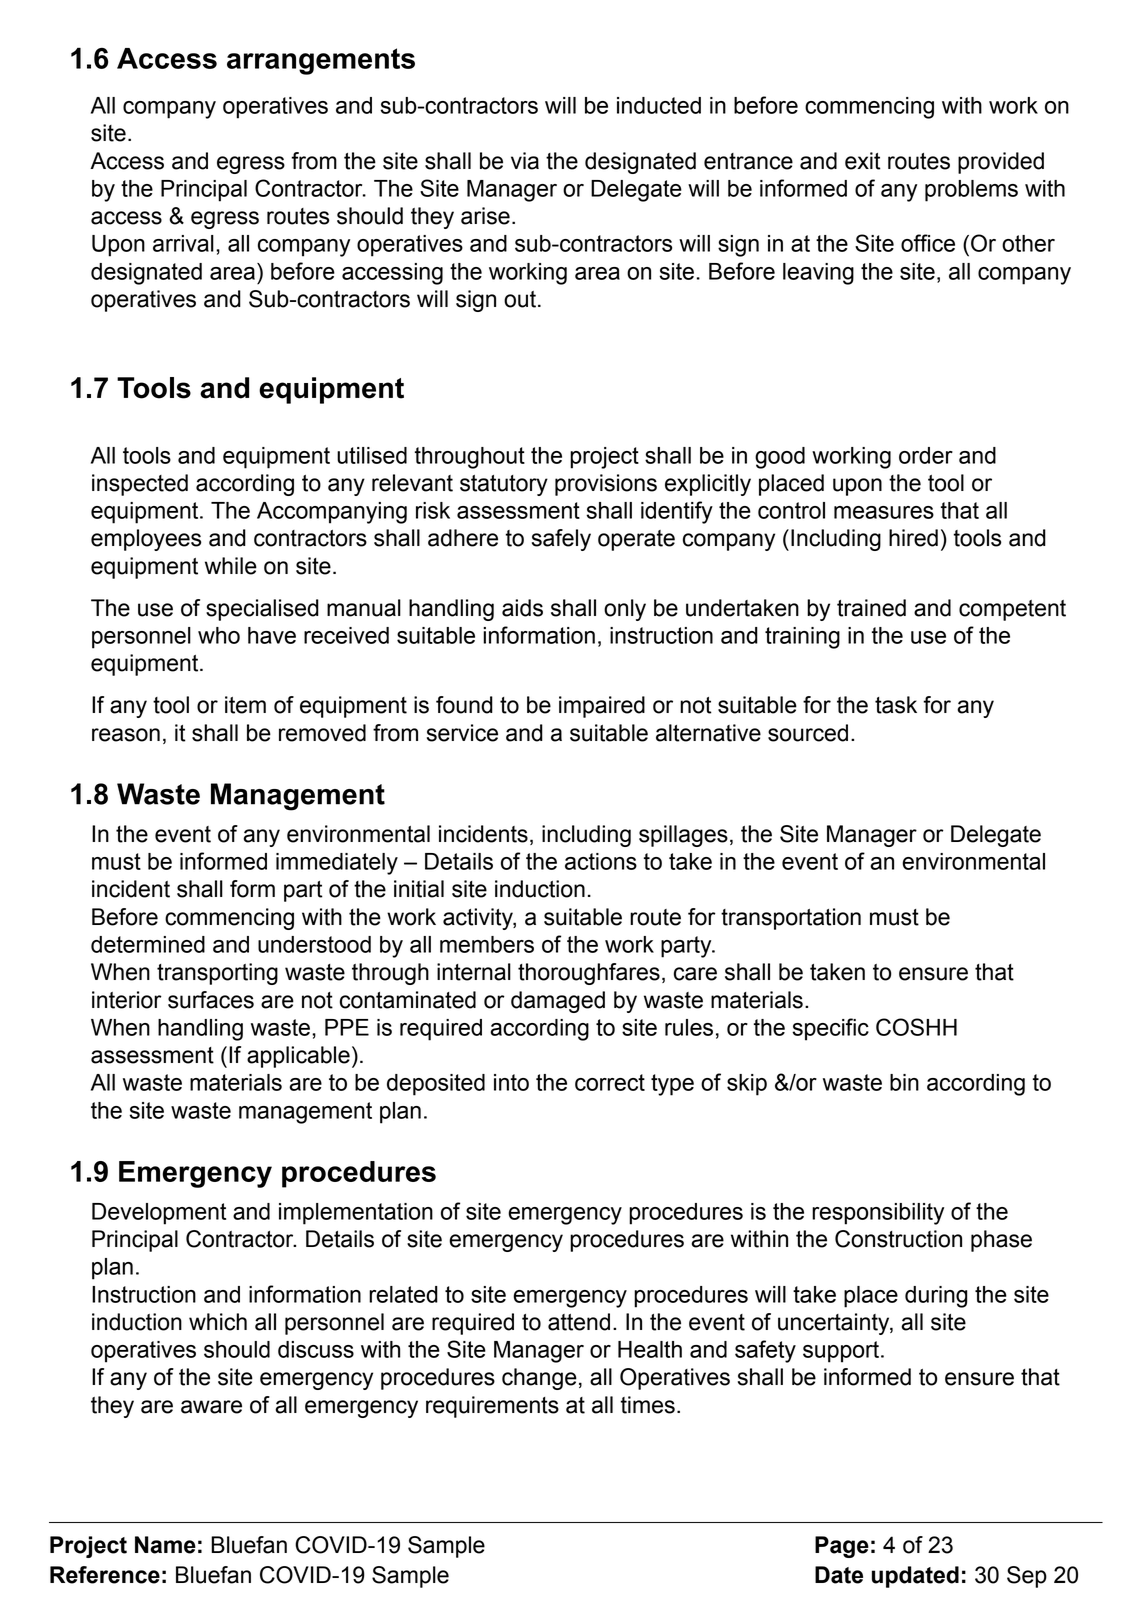 This image has height=1616, width=1143. What do you see at coordinates (913, 538) in the image?
I see `hired` at bounding box center [913, 538].
